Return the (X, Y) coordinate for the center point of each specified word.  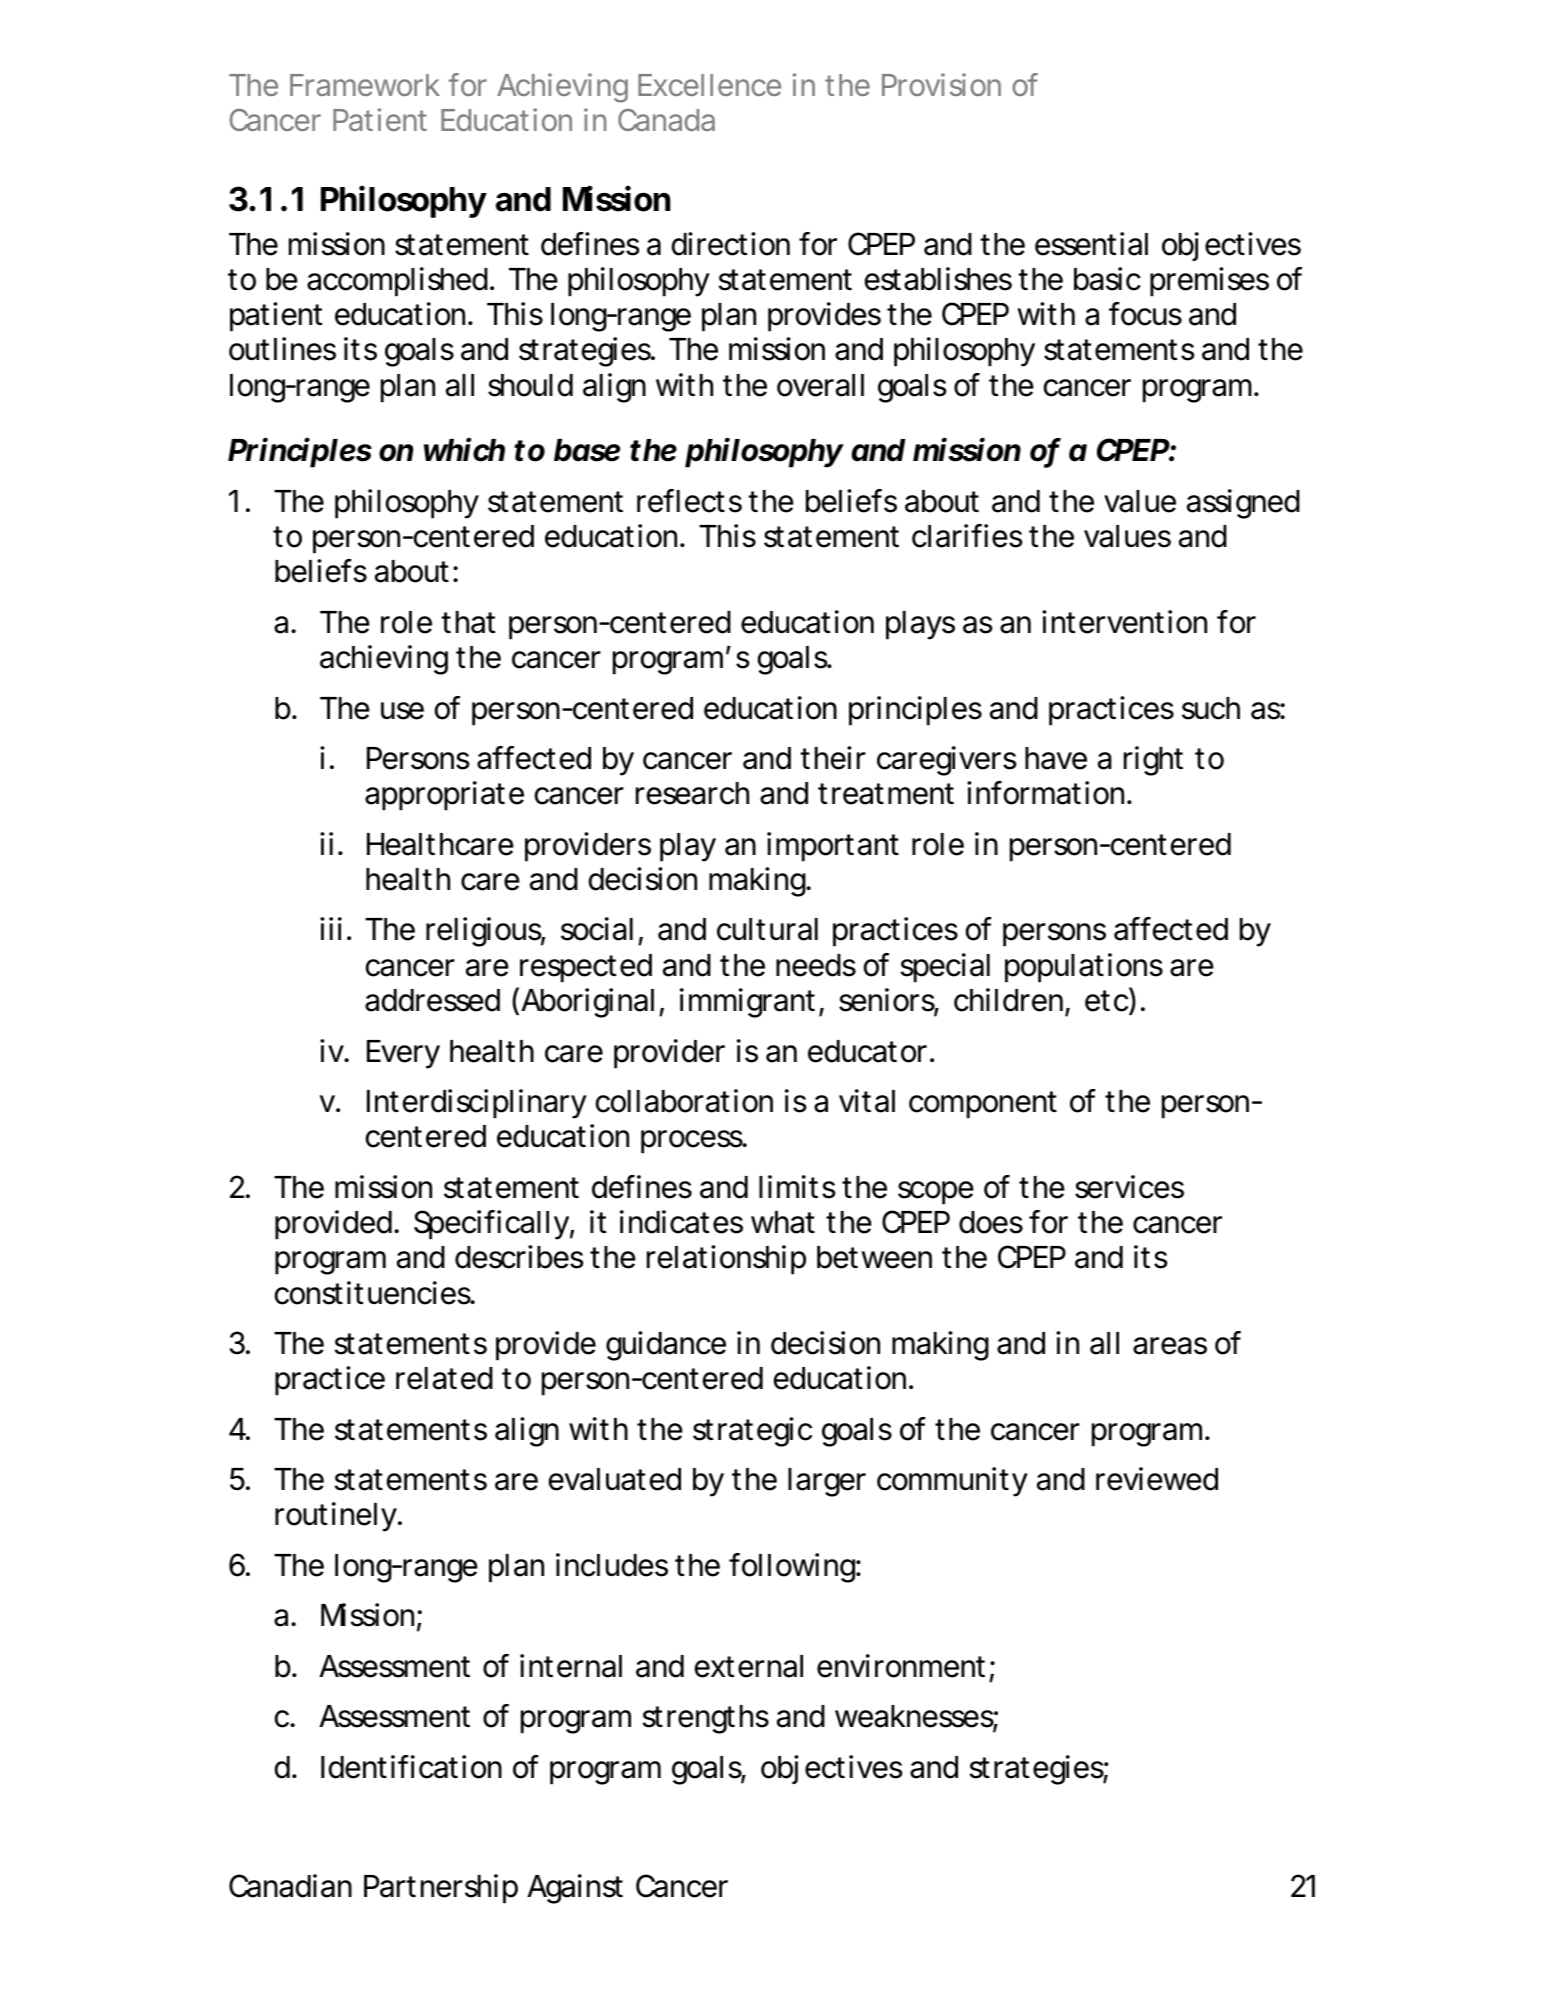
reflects (689, 501)
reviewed (1157, 1479)
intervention (1124, 622)
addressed (432, 1000)
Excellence (709, 85)
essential (1091, 244)
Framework (365, 85)
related (444, 1378)
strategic (752, 1432)
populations (1084, 968)
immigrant (750, 1003)
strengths (705, 1719)
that (468, 622)
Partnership (441, 1889)
